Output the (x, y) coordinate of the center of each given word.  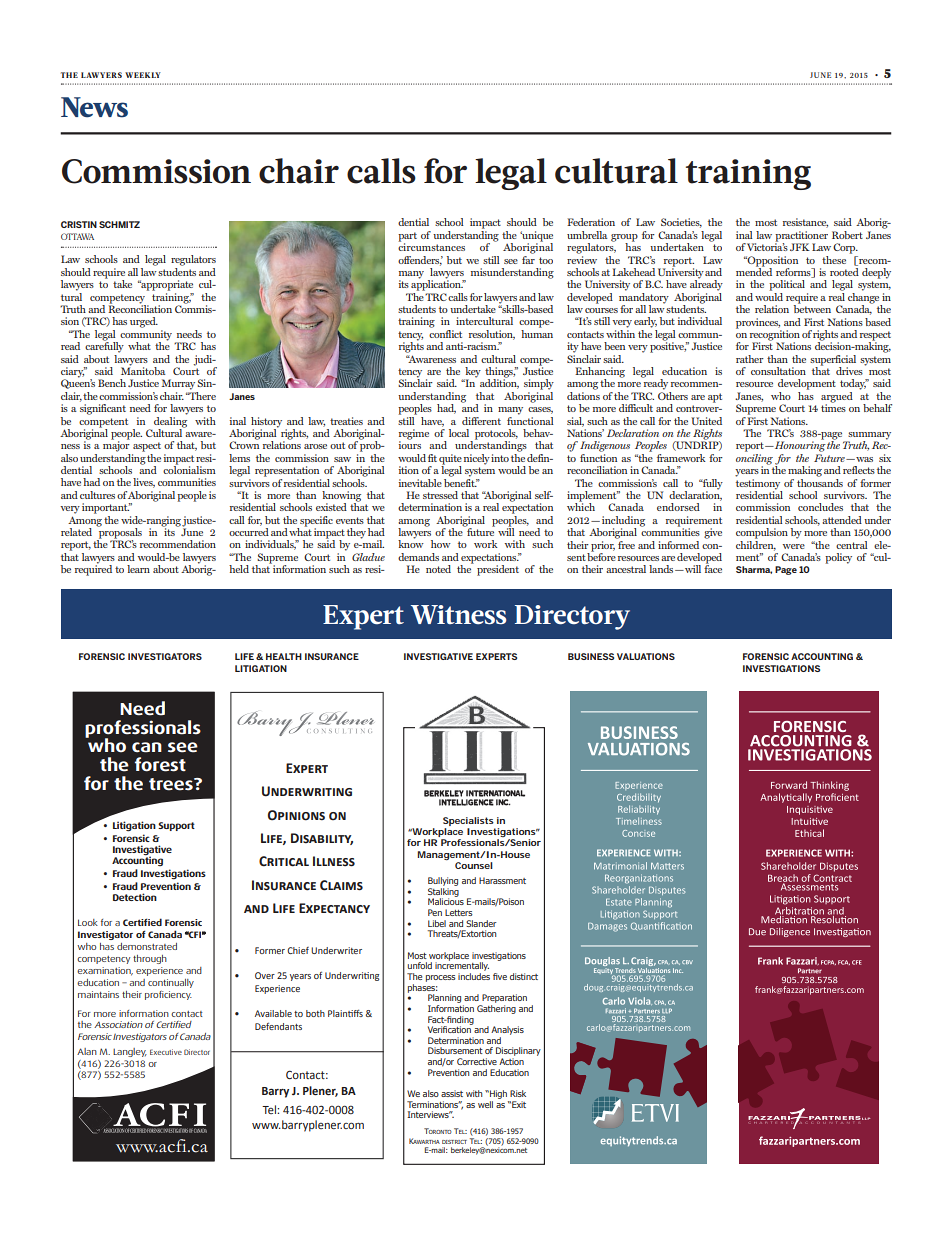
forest (160, 764)
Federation (591, 222)
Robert (847, 235)
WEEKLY (143, 75)
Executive (166, 1052)
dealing (170, 421)
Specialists (468, 821)
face (713, 568)
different (481, 421)
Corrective (477, 1061)
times (833, 407)
